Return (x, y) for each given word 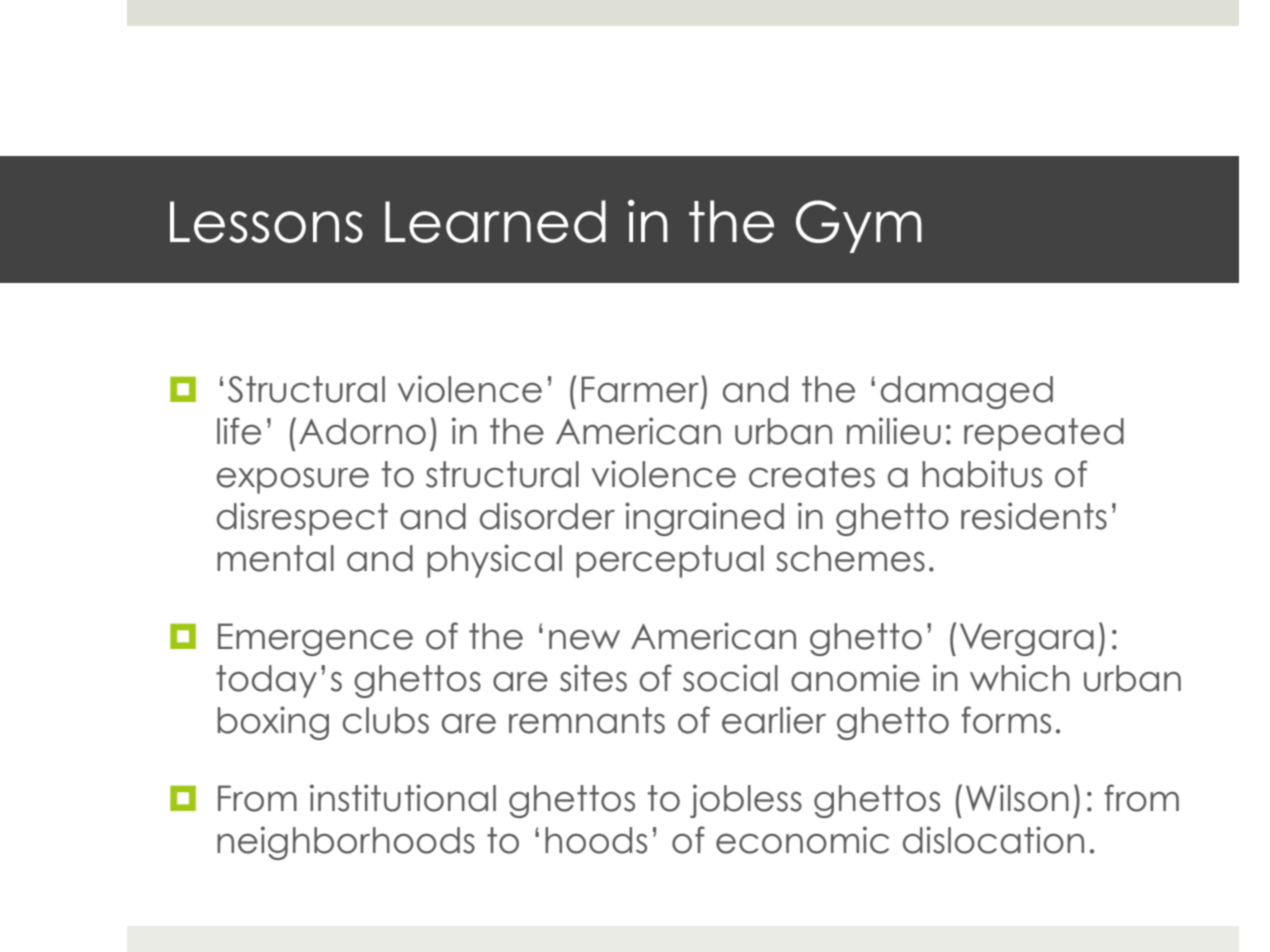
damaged (967, 392)
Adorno (362, 431)
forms (1006, 720)
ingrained (704, 519)
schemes (850, 558)
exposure (293, 480)
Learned (495, 221)
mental (275, 558)
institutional (403, 798)
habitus (982, 474)
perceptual (670, 561)
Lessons (266, 222)
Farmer (641, 389)
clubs (386, 720)
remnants (587, 720)
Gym (859, 226)
